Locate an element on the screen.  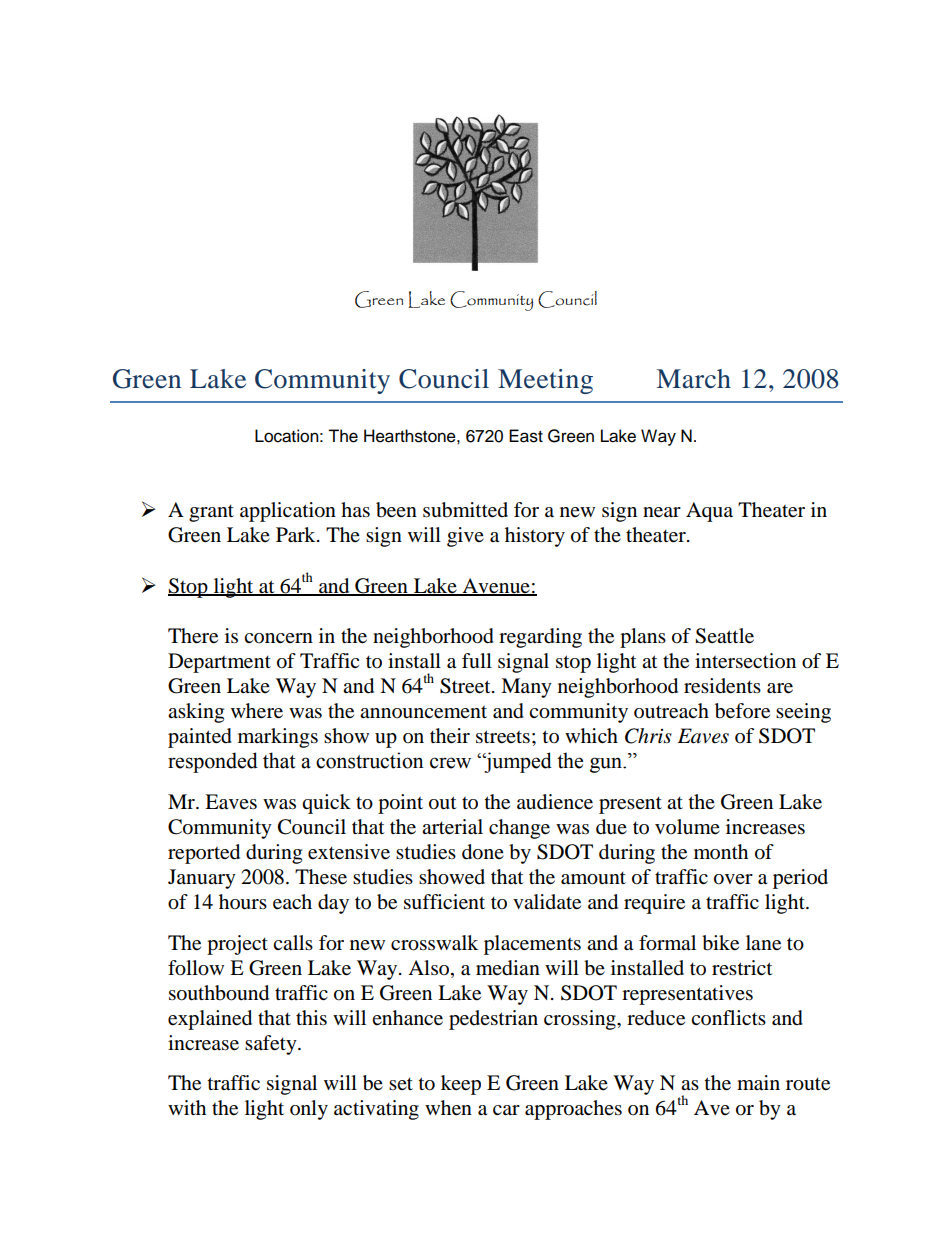
regarding is located at coordinates (540, 638).
